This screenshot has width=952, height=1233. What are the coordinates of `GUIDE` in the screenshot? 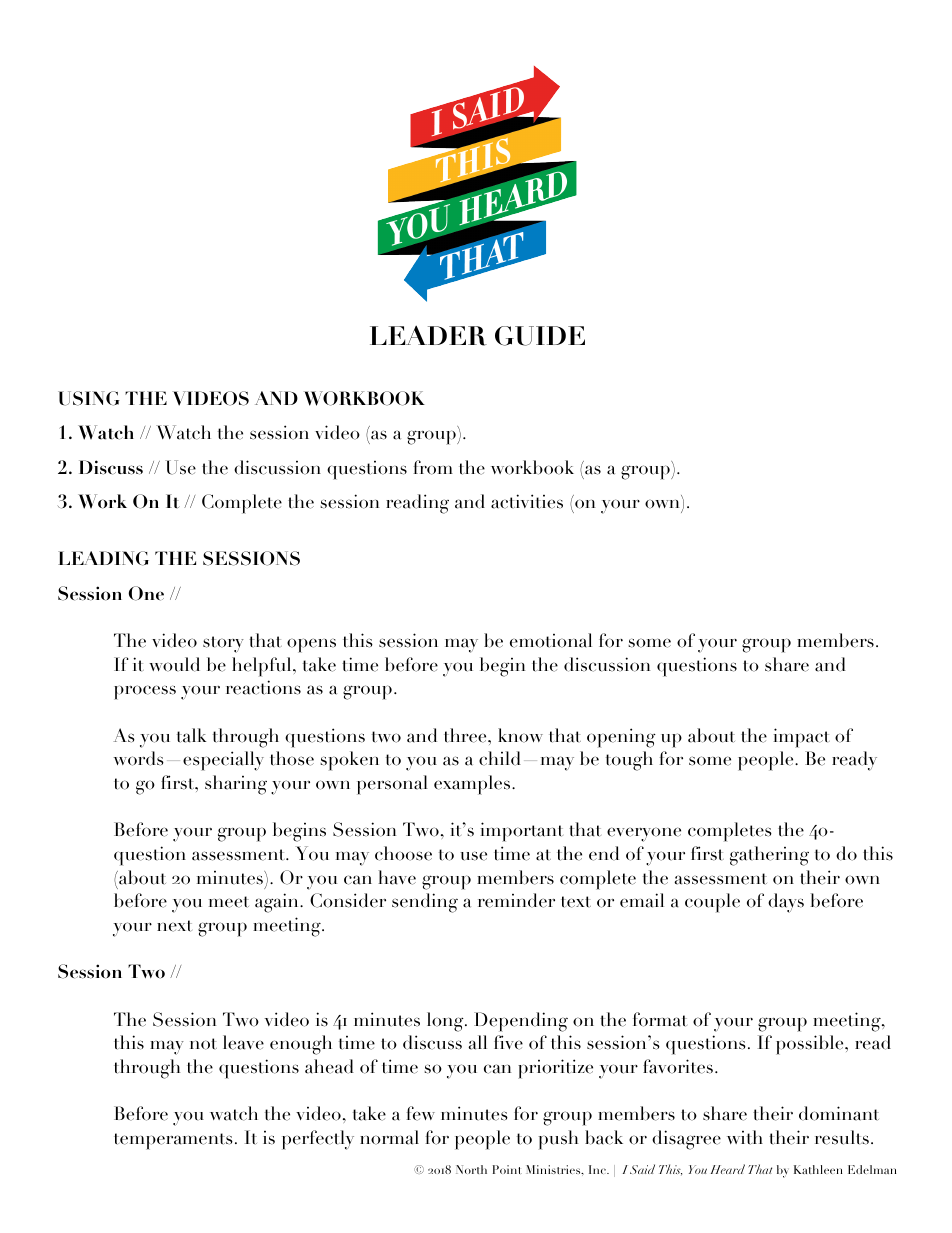 It's located at (540, 336).
